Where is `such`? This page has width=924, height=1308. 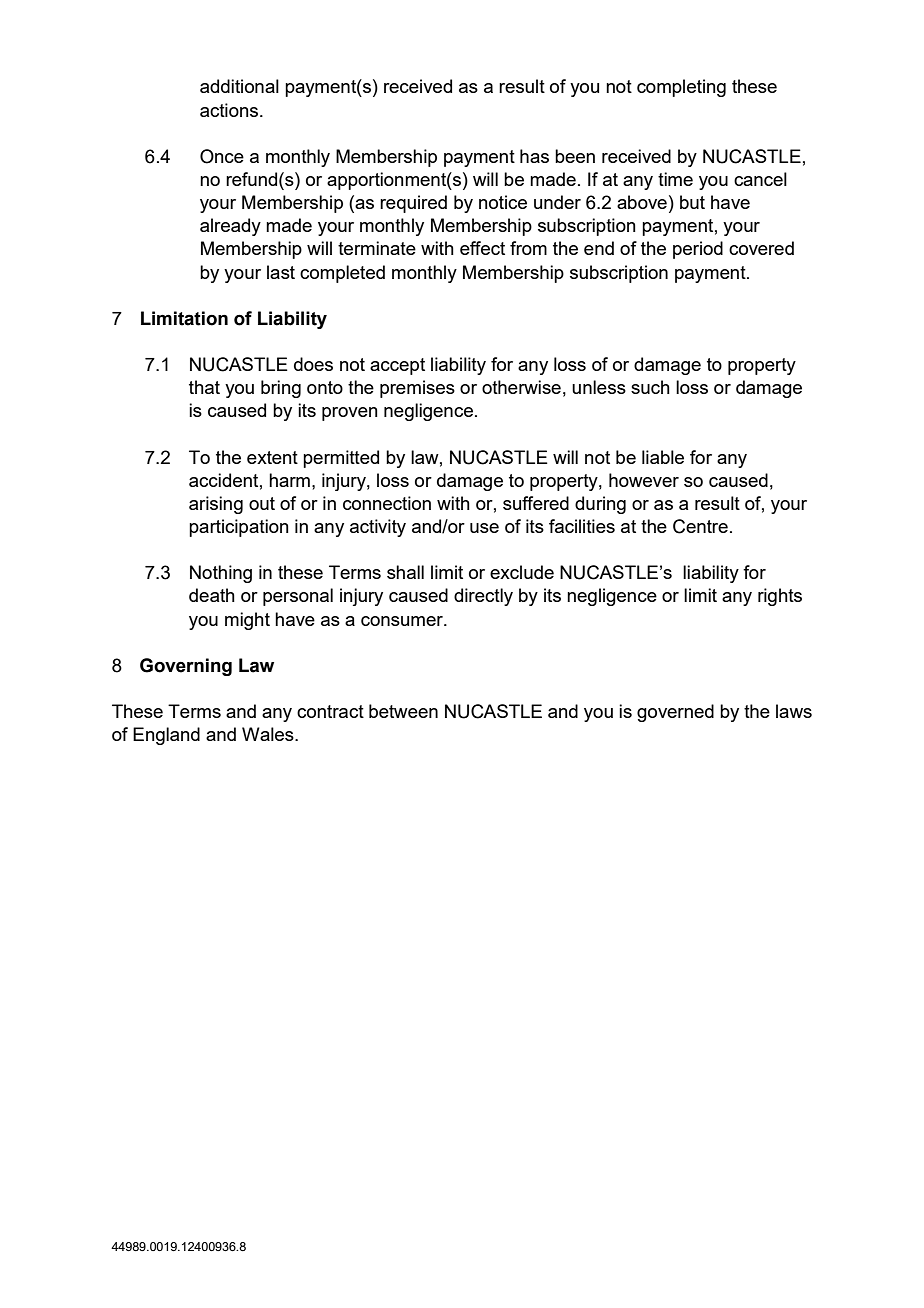
such is located at coordinates (650, 387).
